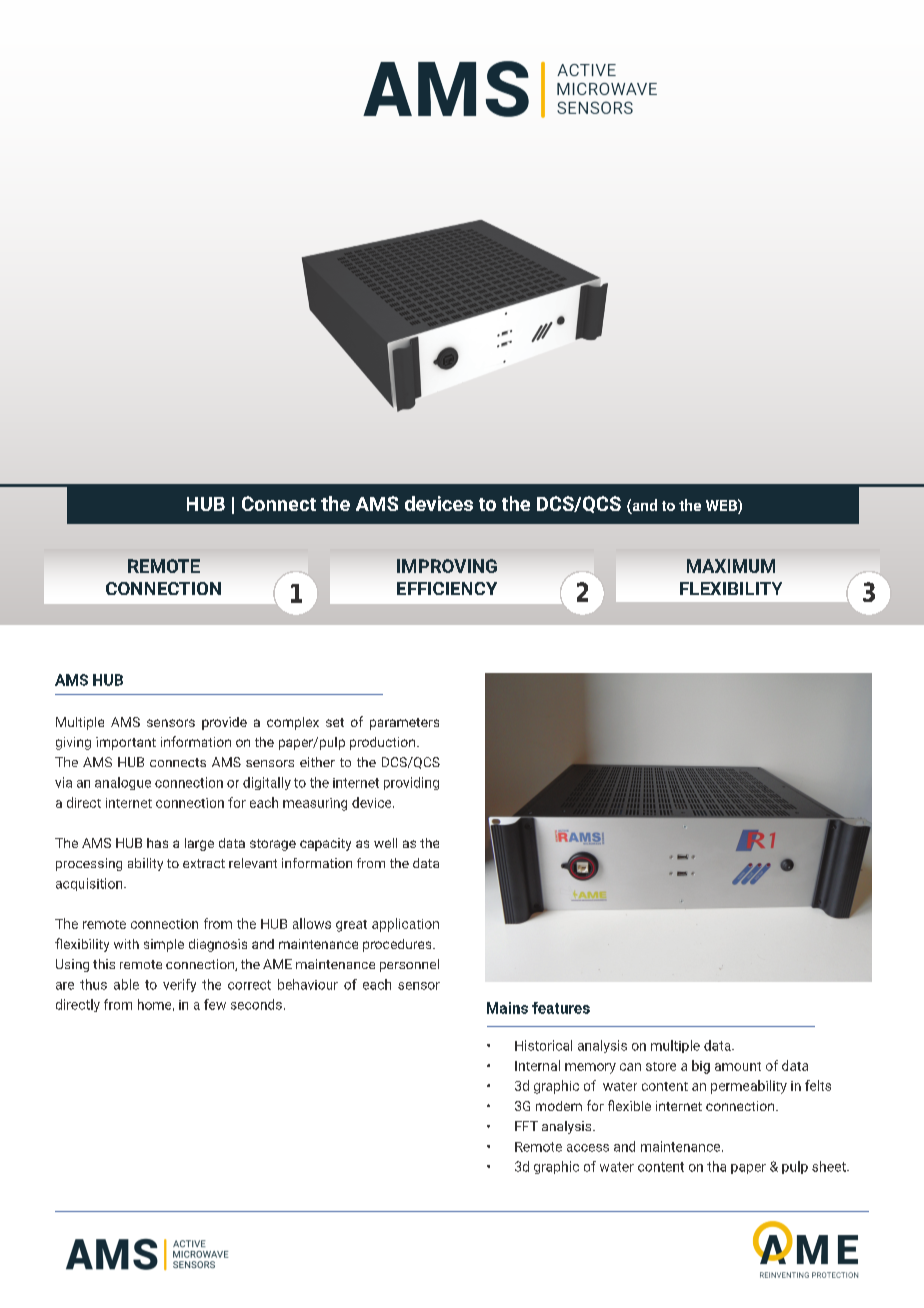  What do you see at coordinates (123, 783) in the page?
I see `analogue` at bounding box center [123, 783].
